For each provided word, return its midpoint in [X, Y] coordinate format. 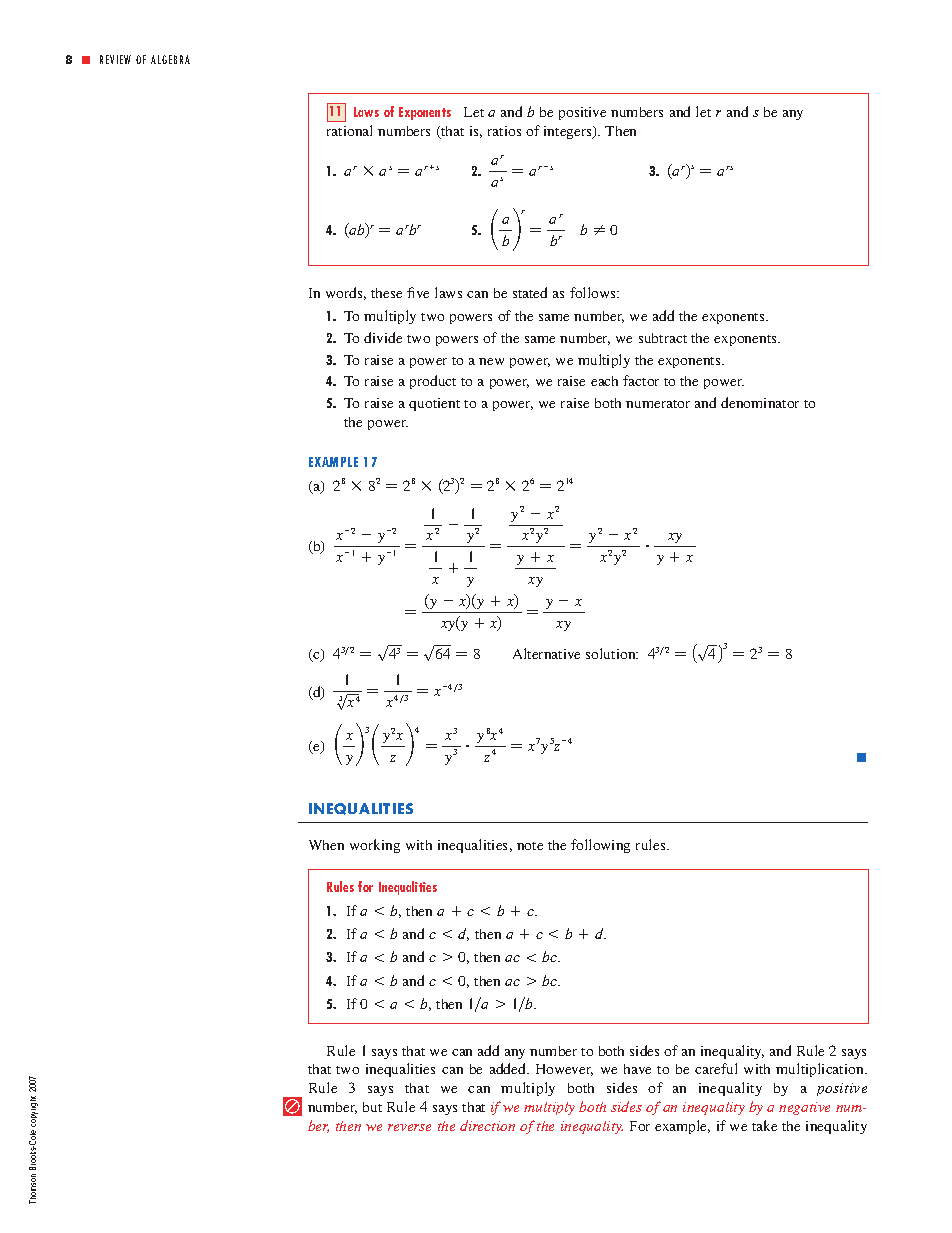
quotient [434, 404]
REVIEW [115, 59]
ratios [504, 131]
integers [569, 132]
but [372, 1107]
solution [612, 653]
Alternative [546, 653]
